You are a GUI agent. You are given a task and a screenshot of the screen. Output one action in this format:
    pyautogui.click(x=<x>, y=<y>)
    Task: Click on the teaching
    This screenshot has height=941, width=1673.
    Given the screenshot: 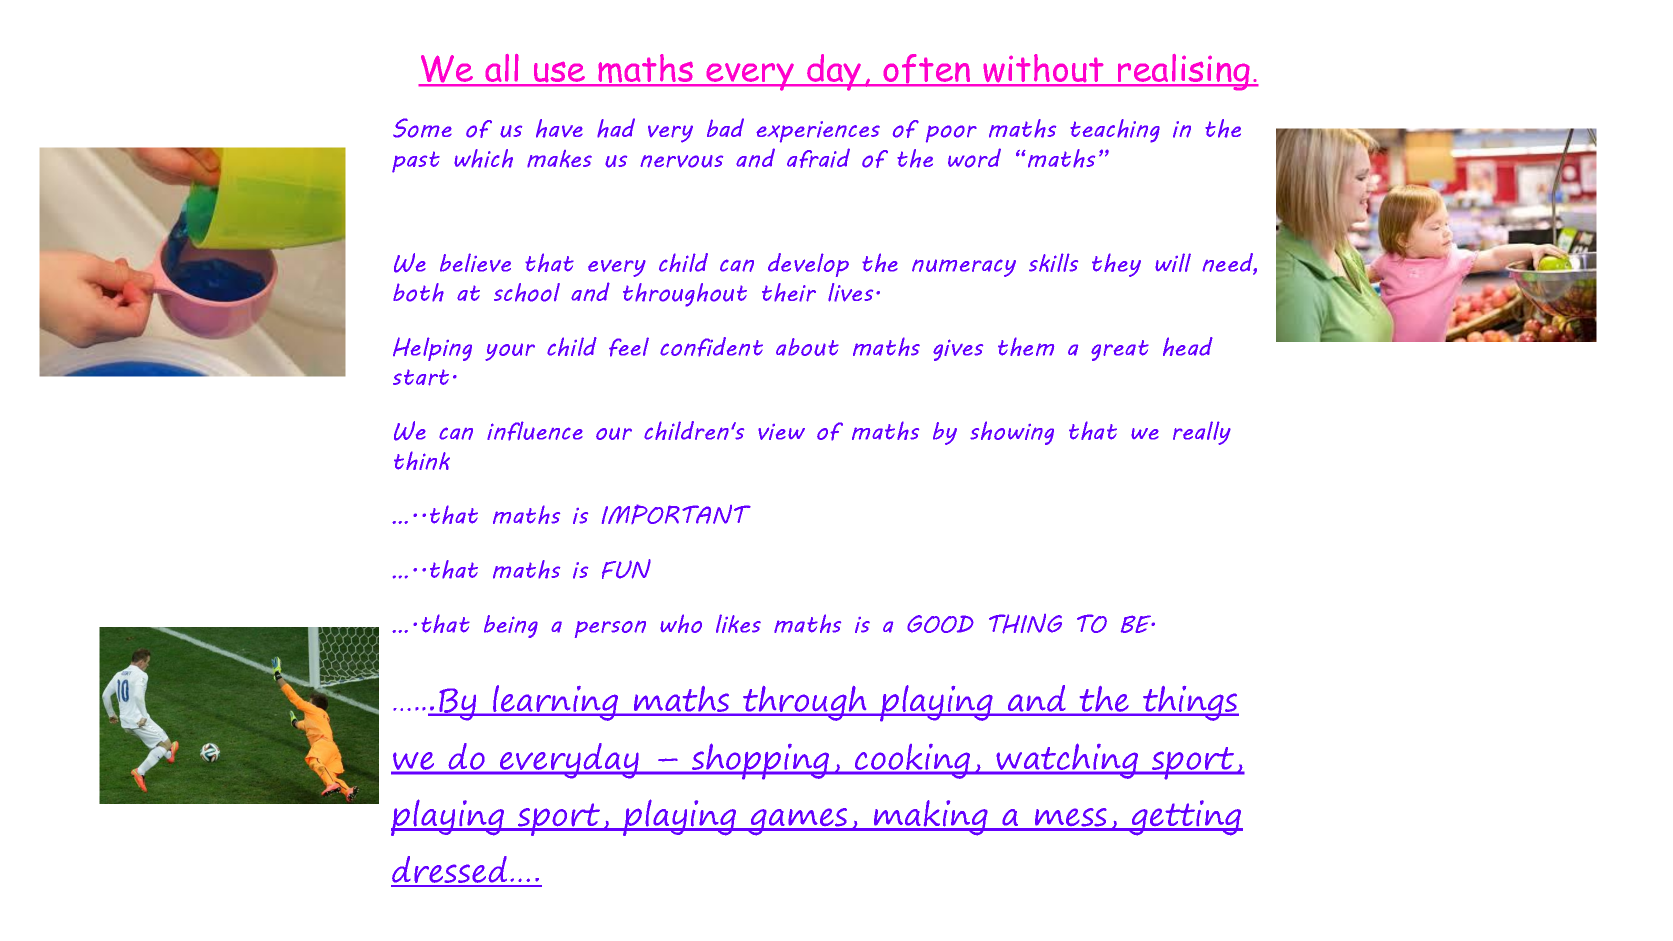 What is the action you would take?
    pyautogui.click(x=1115, y=131)
